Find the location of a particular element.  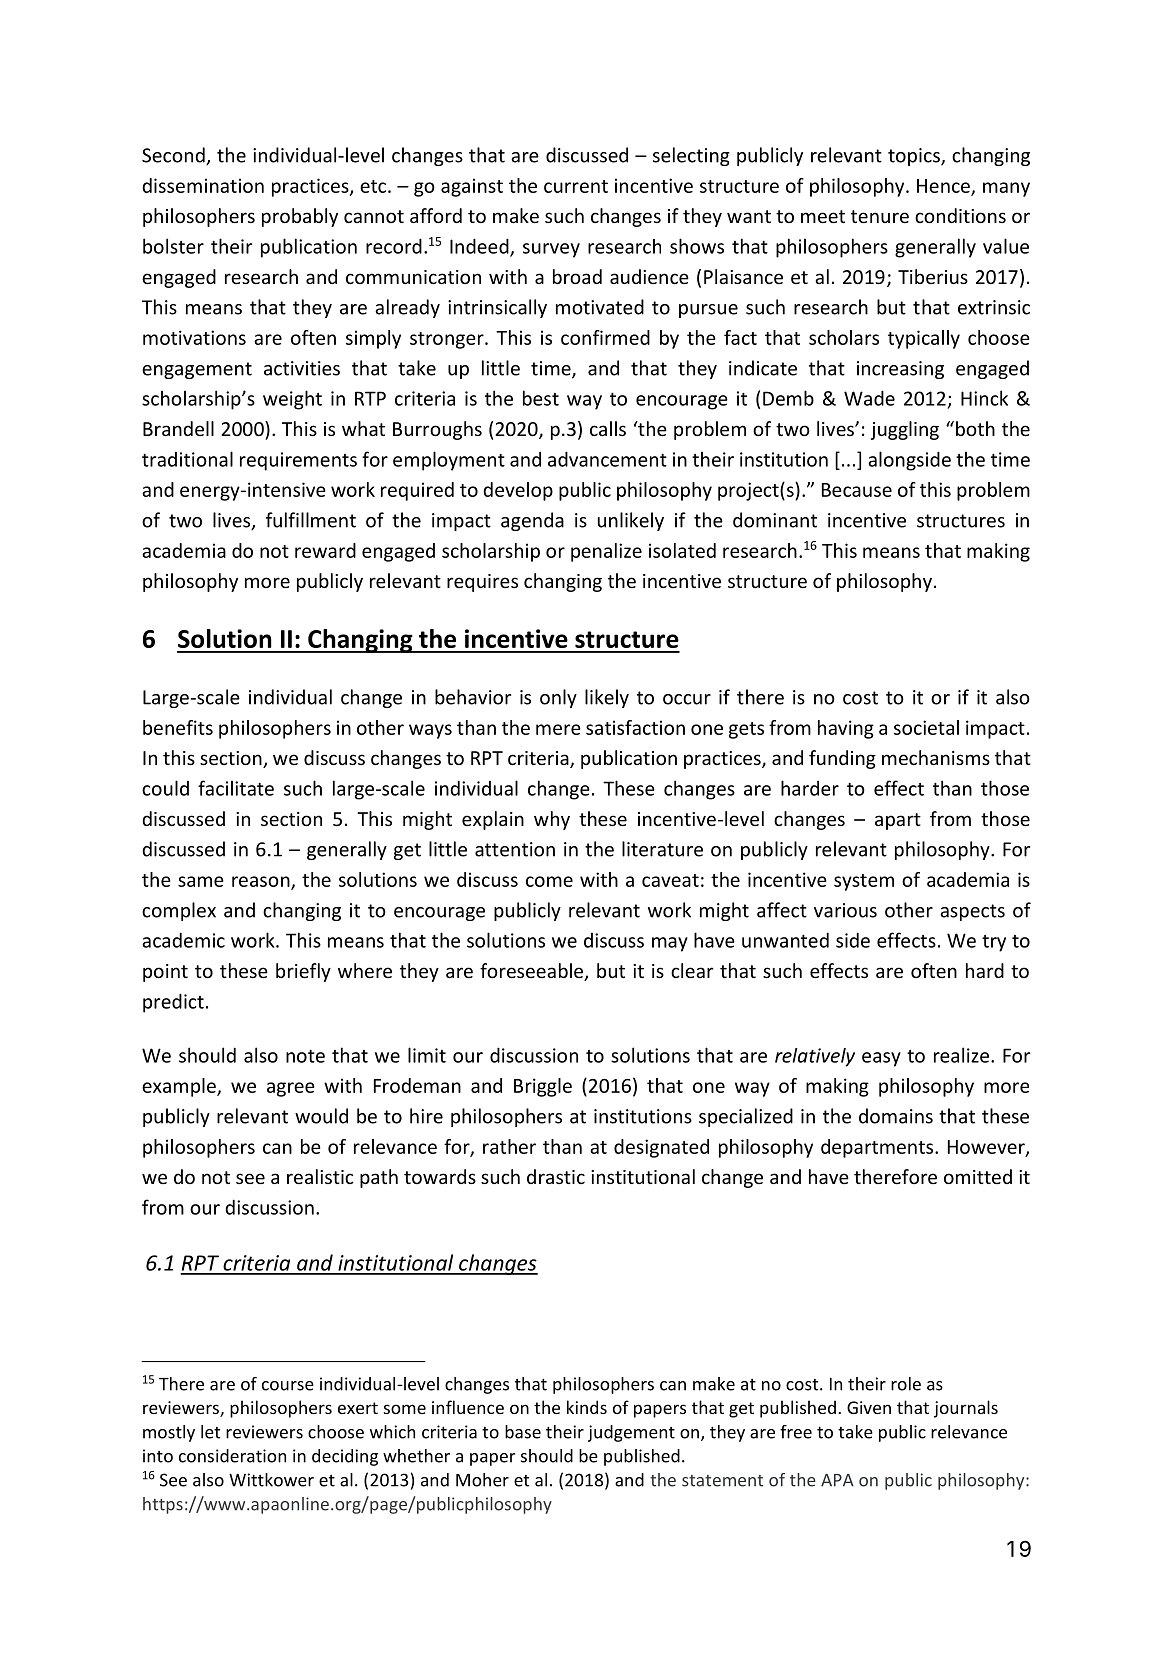

kinds is located at coordinates (587, 1407).
